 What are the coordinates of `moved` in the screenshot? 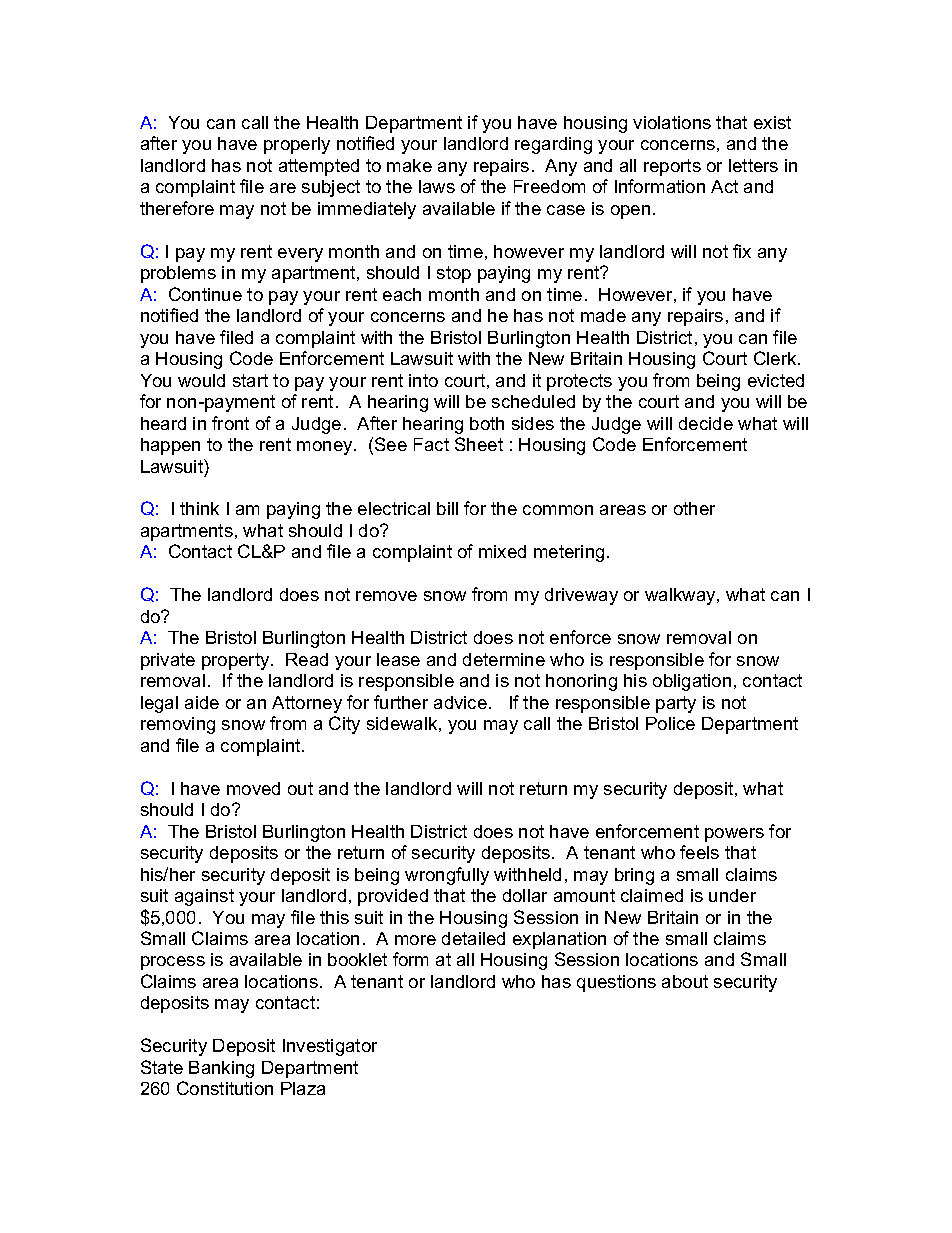 It's located at (253, 788).
